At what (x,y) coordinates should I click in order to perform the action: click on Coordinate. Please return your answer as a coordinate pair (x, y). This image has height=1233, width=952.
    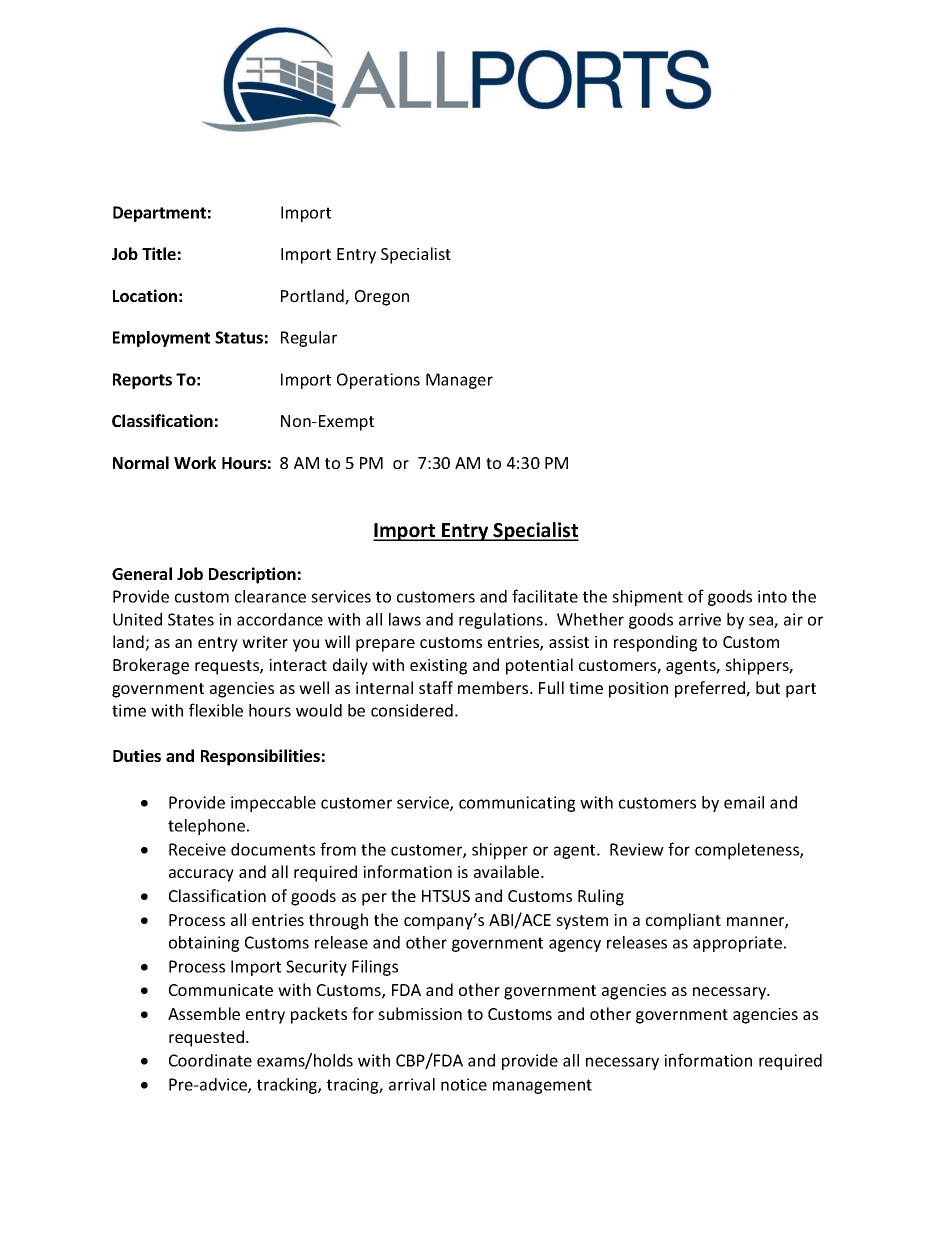
    Looking at the image, I should click on (210, 1060).
